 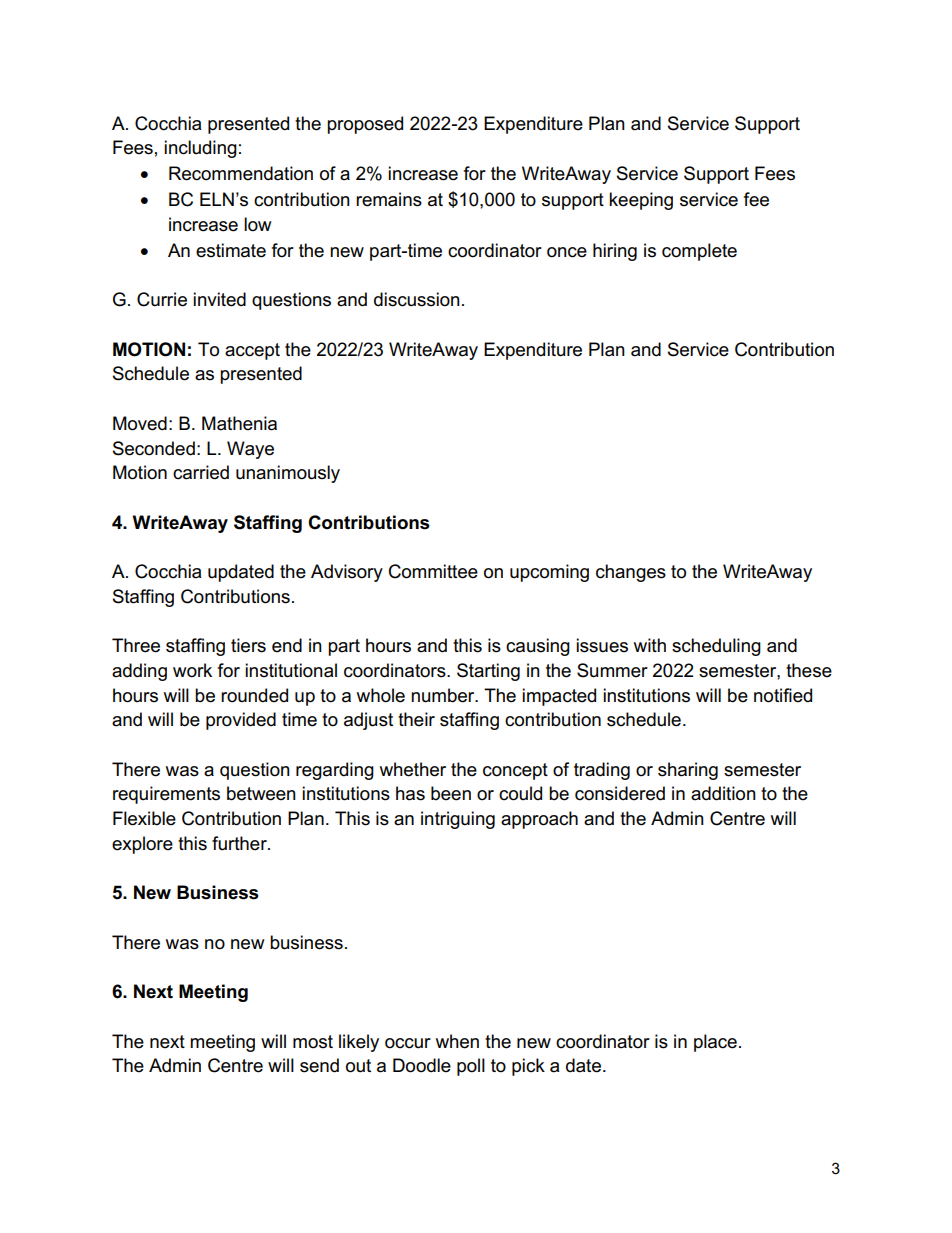 I want to click on remains, so click(x=389, y=199).
